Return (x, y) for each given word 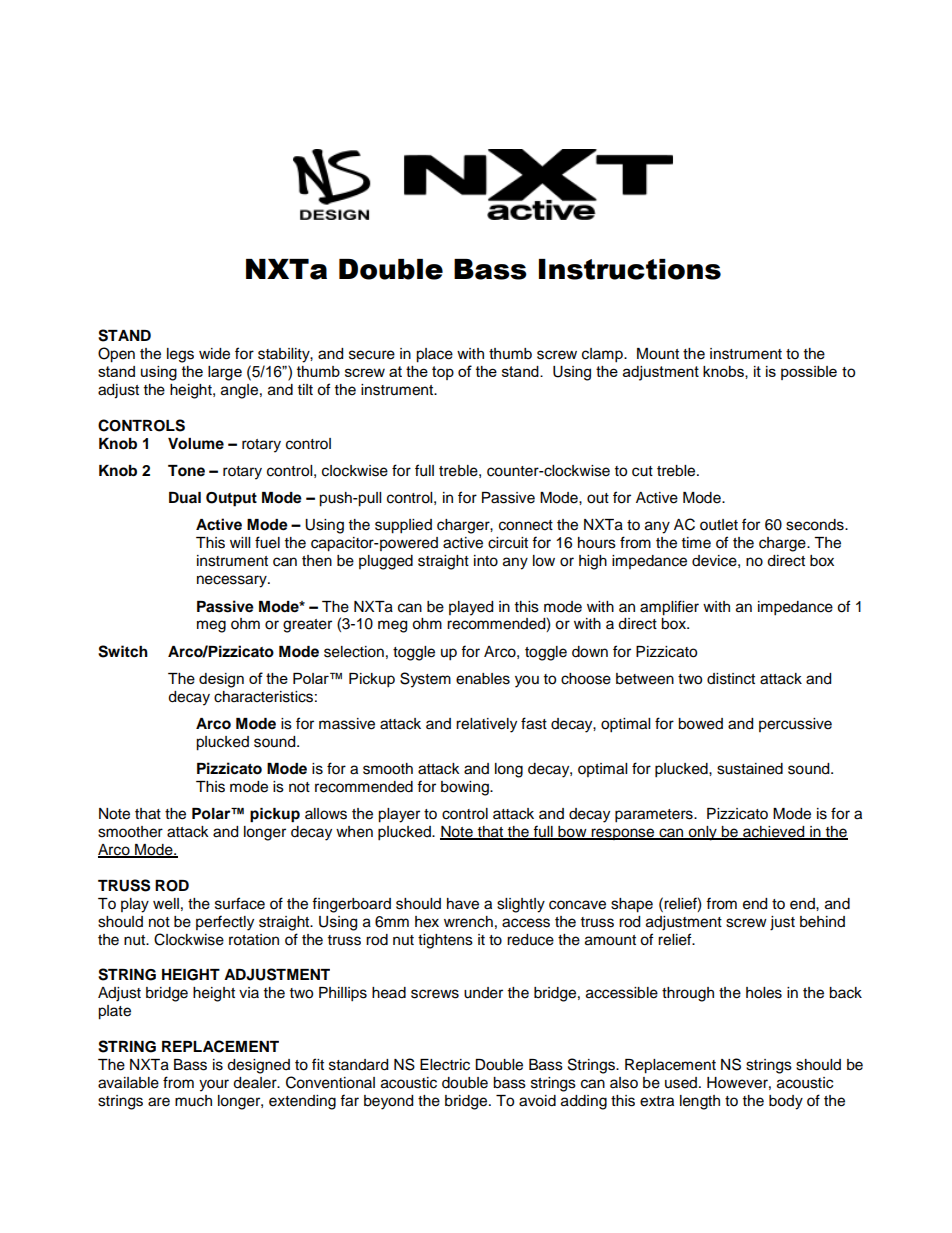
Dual (185, 498)
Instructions (630, 269)
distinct (731, 679)
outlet (719, 525)
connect (526, 525)
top (443, 373)
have (463, 904)
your (214, 1085)
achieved (774, 833)
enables (483, 679)
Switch (123, 651)
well (166, 904)
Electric (445, 1065)
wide (214, 354)
